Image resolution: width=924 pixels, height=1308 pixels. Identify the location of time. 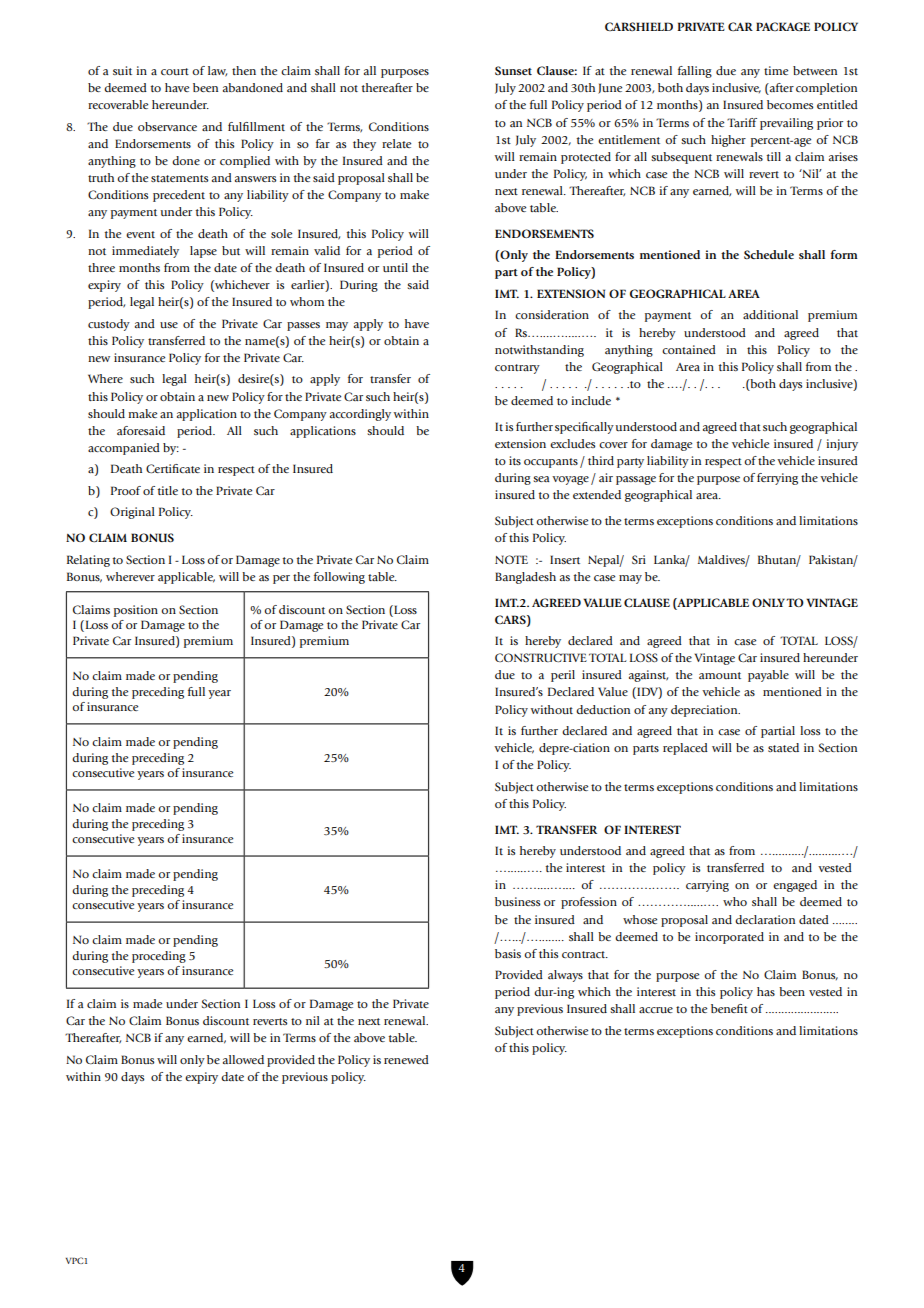
(776, 70).
